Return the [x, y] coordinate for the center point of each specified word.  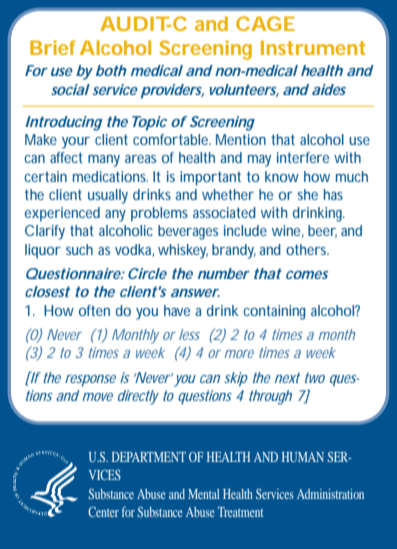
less [189, 334]
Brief [53, 47]
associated [224, 212]
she [308, 194]
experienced [62, 214]
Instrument [313, 47]
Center [103, 512]
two [315, 378]
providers [172, 91]
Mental [204, 494]
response [90, 381]
